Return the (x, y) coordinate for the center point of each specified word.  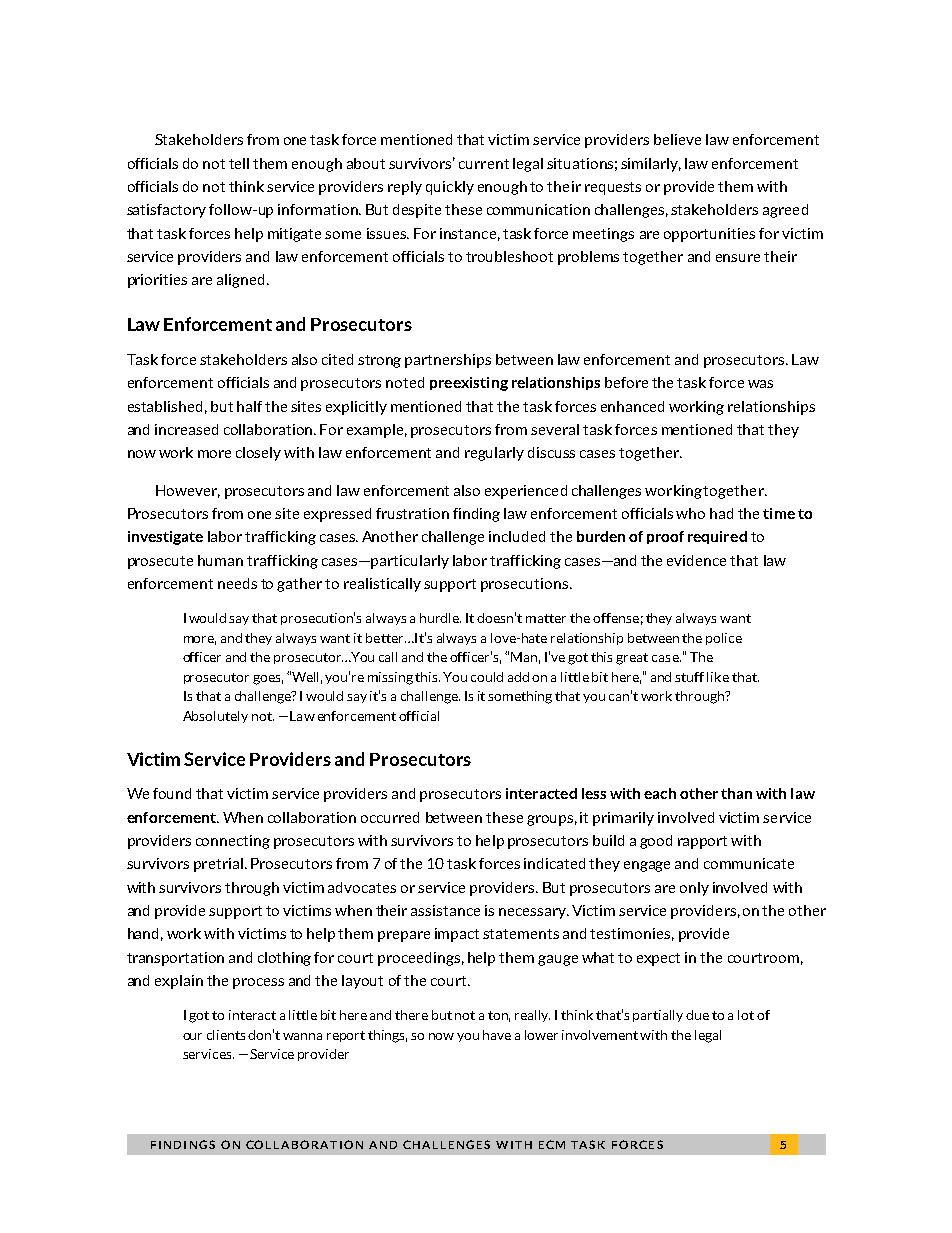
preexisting (469, 384)
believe (677, 139)
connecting (233, 842)
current (484, 164)
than (736, 793)
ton (499, 1016)
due (697, 1015)
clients (226, 1035)
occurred (390, 817)
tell (239, 163)
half (249, 406)
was (760, 384)
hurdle (440, 618)
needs (237, 583)
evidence (696, 560)
